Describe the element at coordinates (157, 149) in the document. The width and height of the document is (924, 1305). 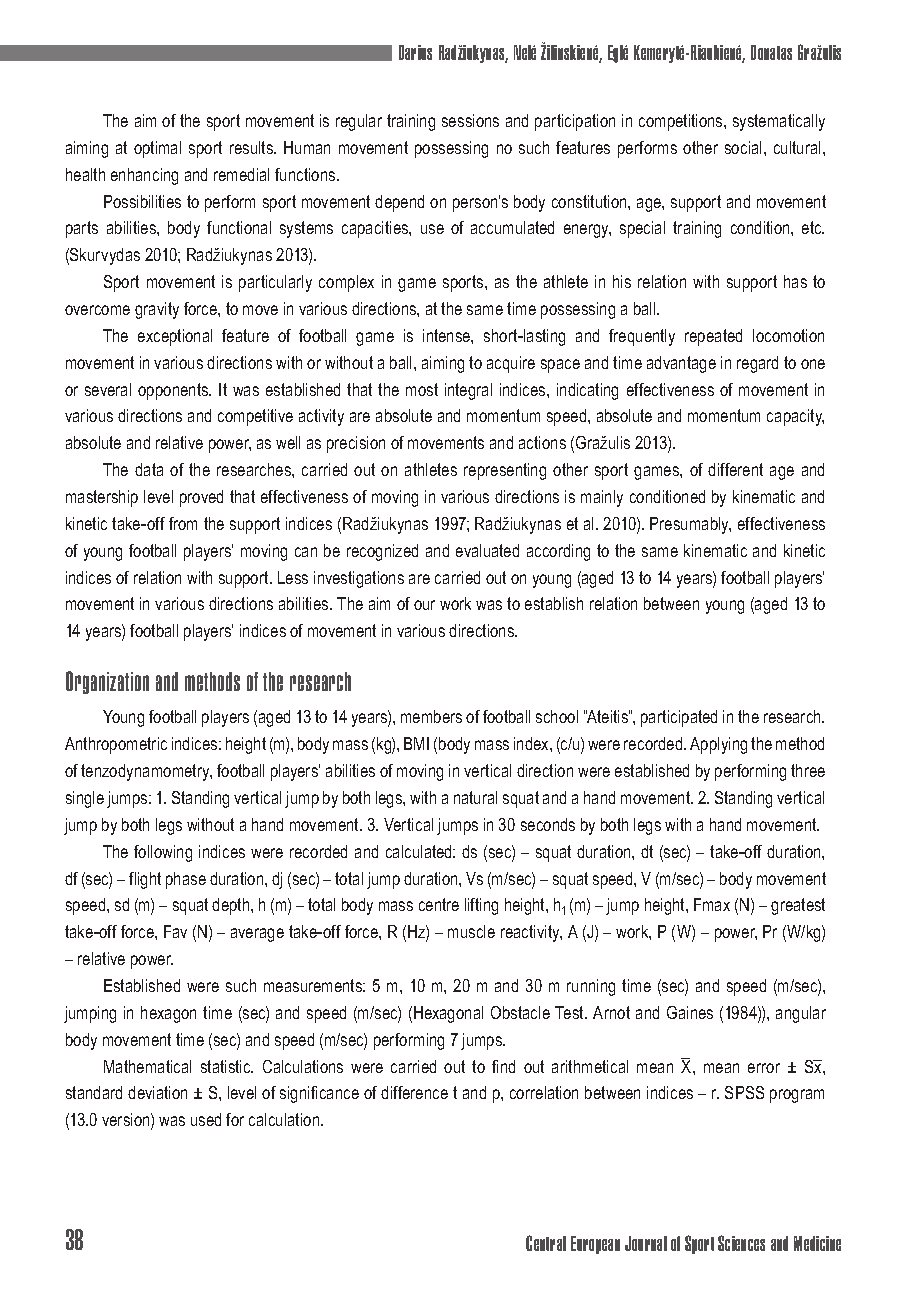
I see `optimal` at that location.
